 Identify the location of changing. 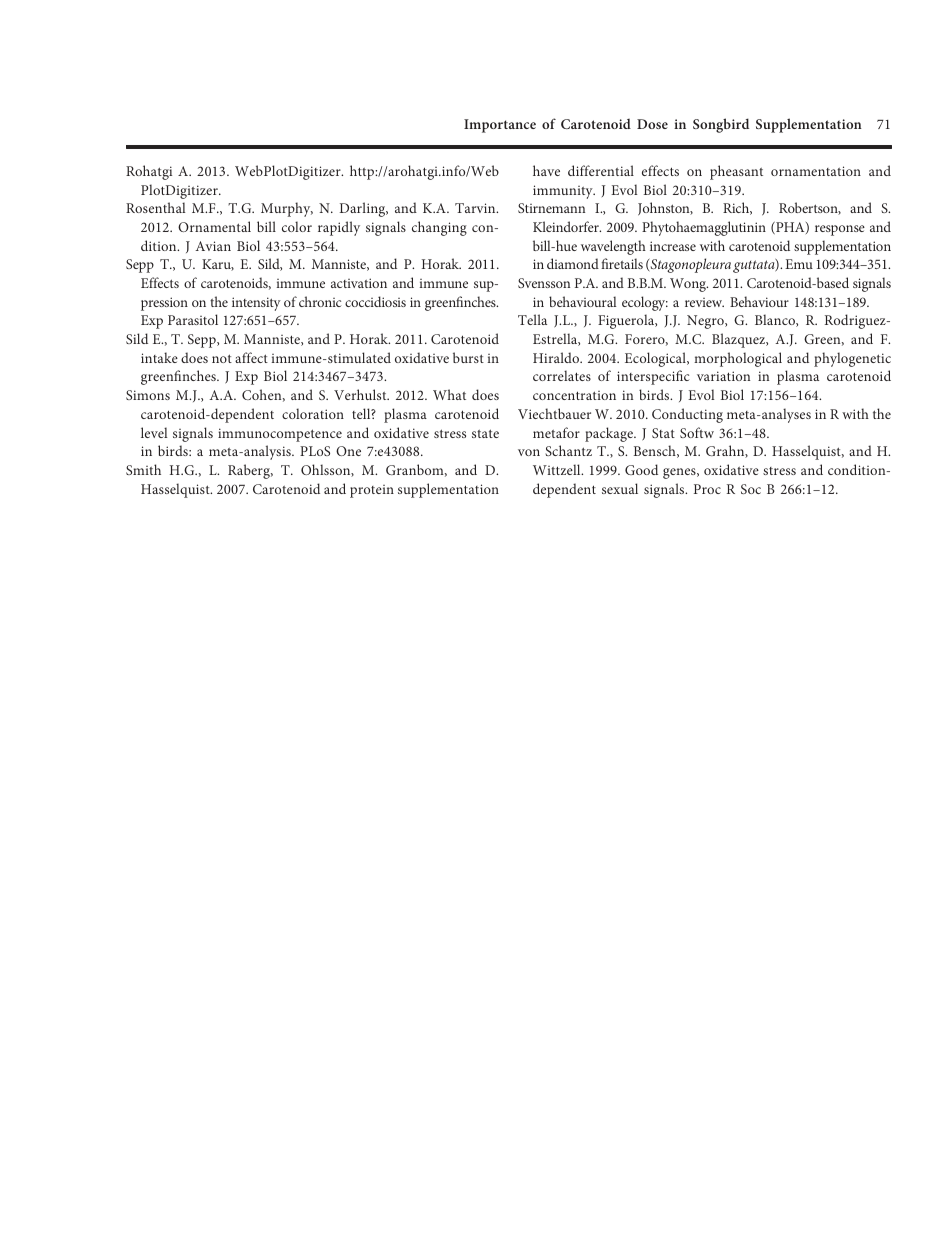
(439, 228).
